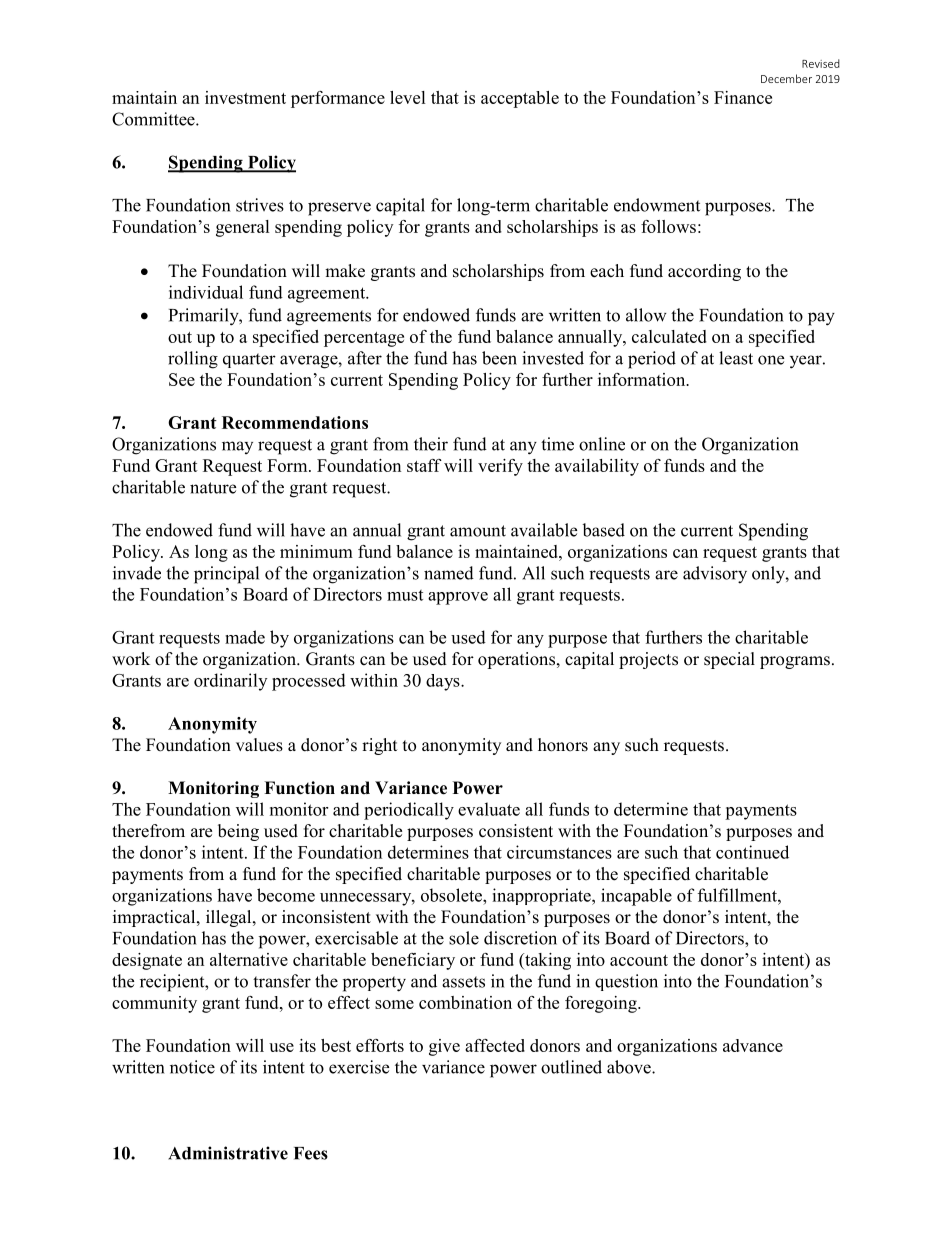 The height and width of the screenshot is (1233, 952). I want to click on investment, so click(245, 97).
